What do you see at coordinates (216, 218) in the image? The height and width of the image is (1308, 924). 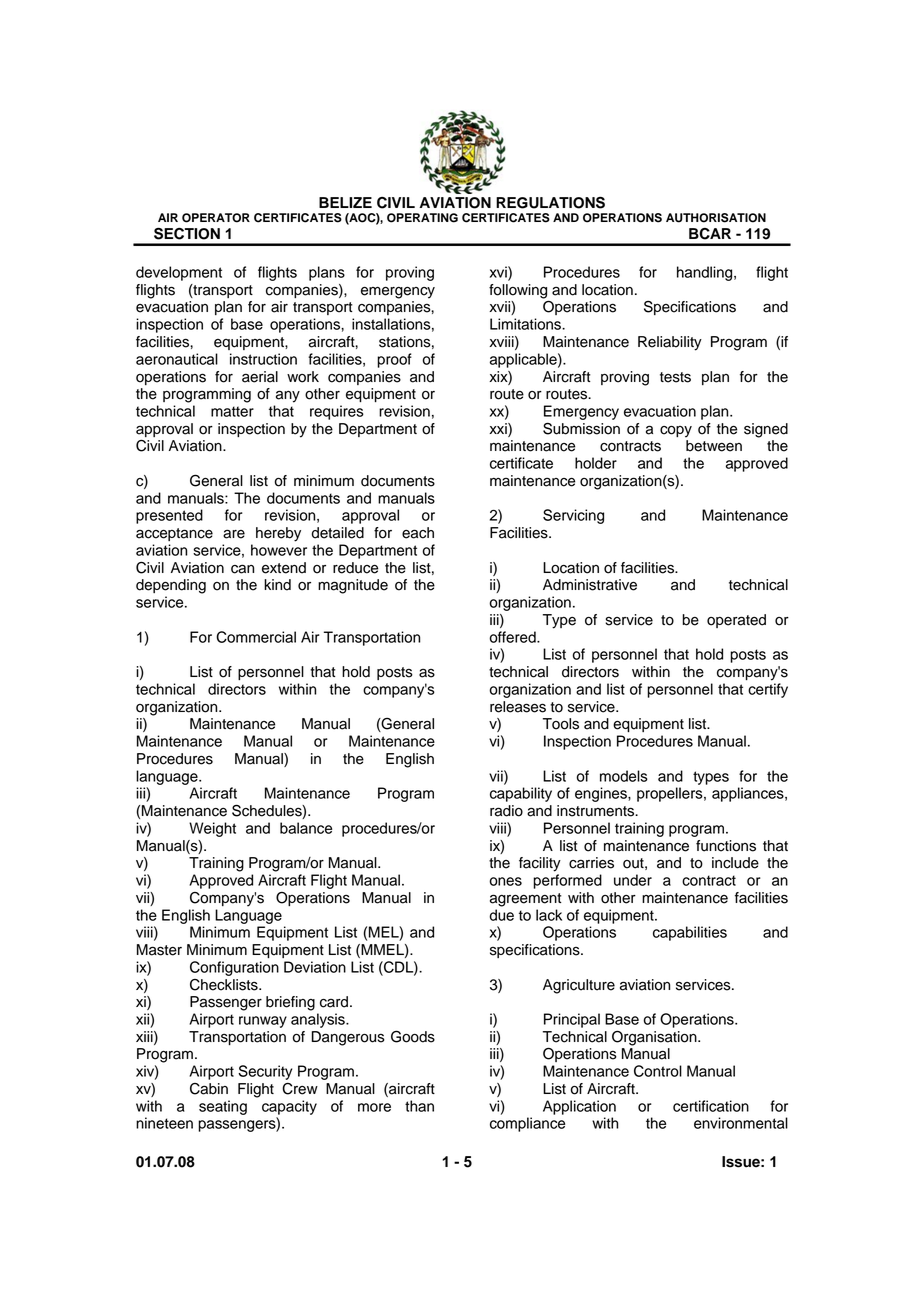 I see `OPERATOR` at bounding box center [216, 218].
